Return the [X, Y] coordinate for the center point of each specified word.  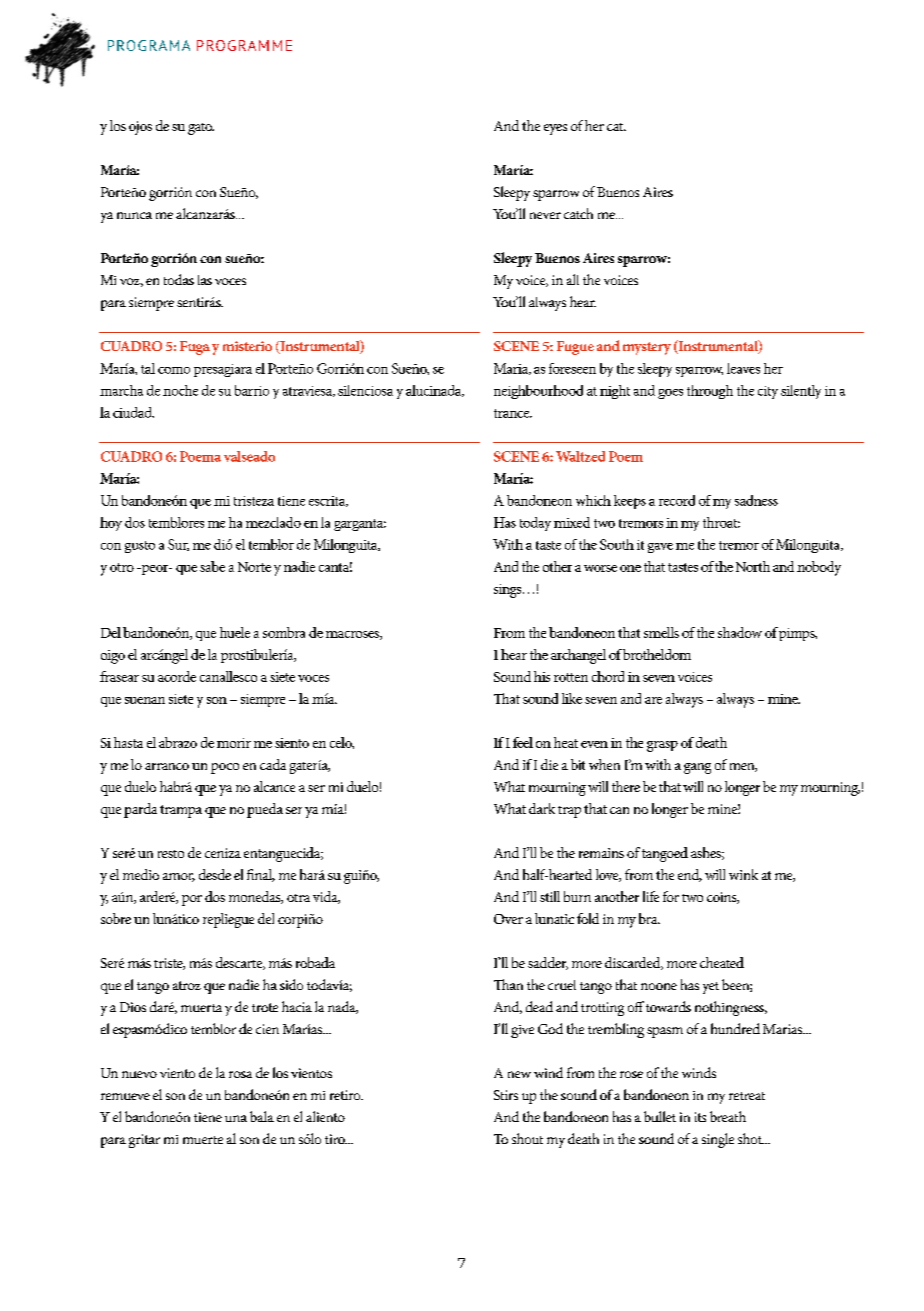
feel [523, 742]
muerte [203, 1140]
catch [578, 213]
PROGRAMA [149, 45]
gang [697, 768]
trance [513, 413]
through [710, 392]
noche [180, 390]
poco [225, 768]
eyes [555, 129]
